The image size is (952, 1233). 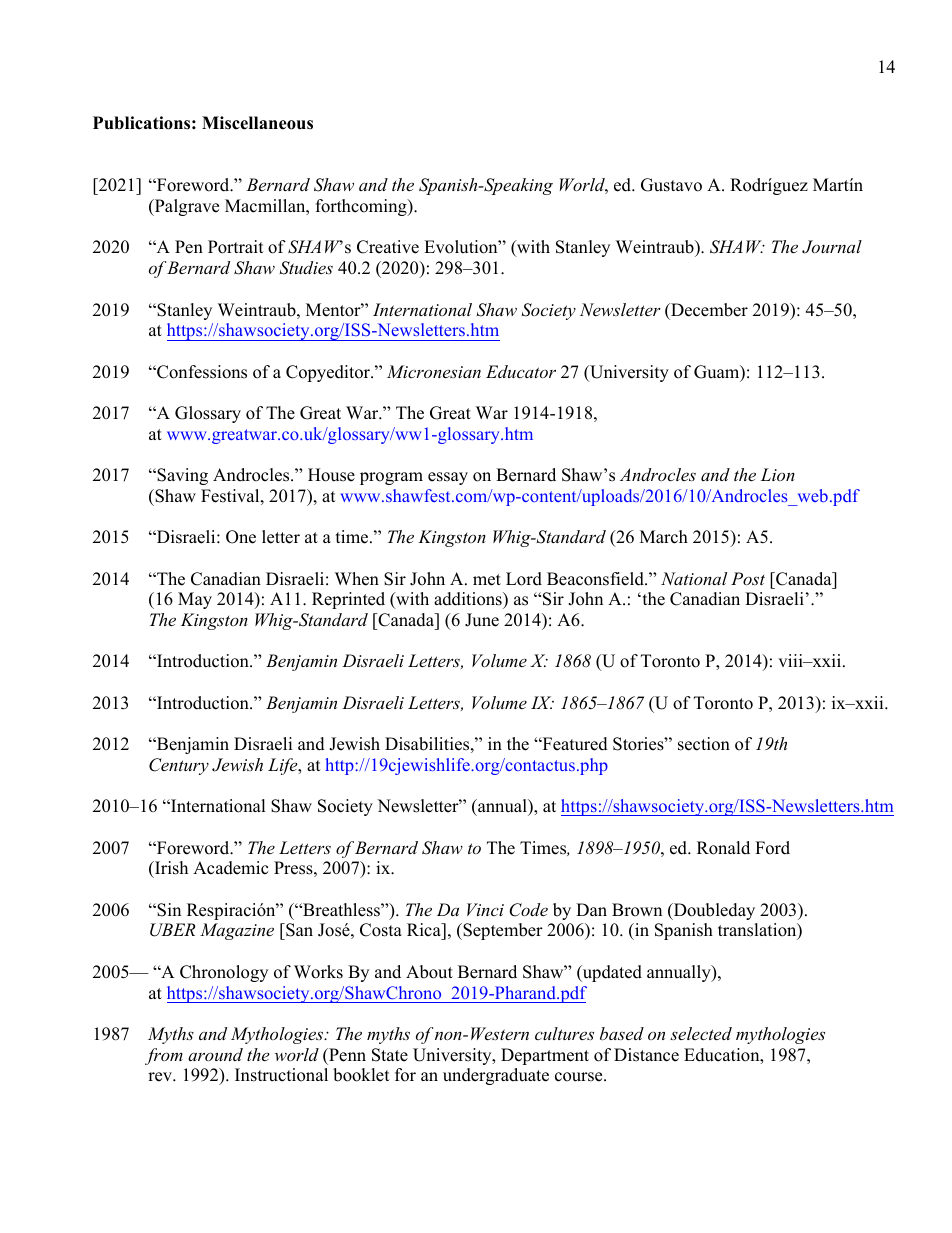 I want to click on May, so click(x=195, y=600).
